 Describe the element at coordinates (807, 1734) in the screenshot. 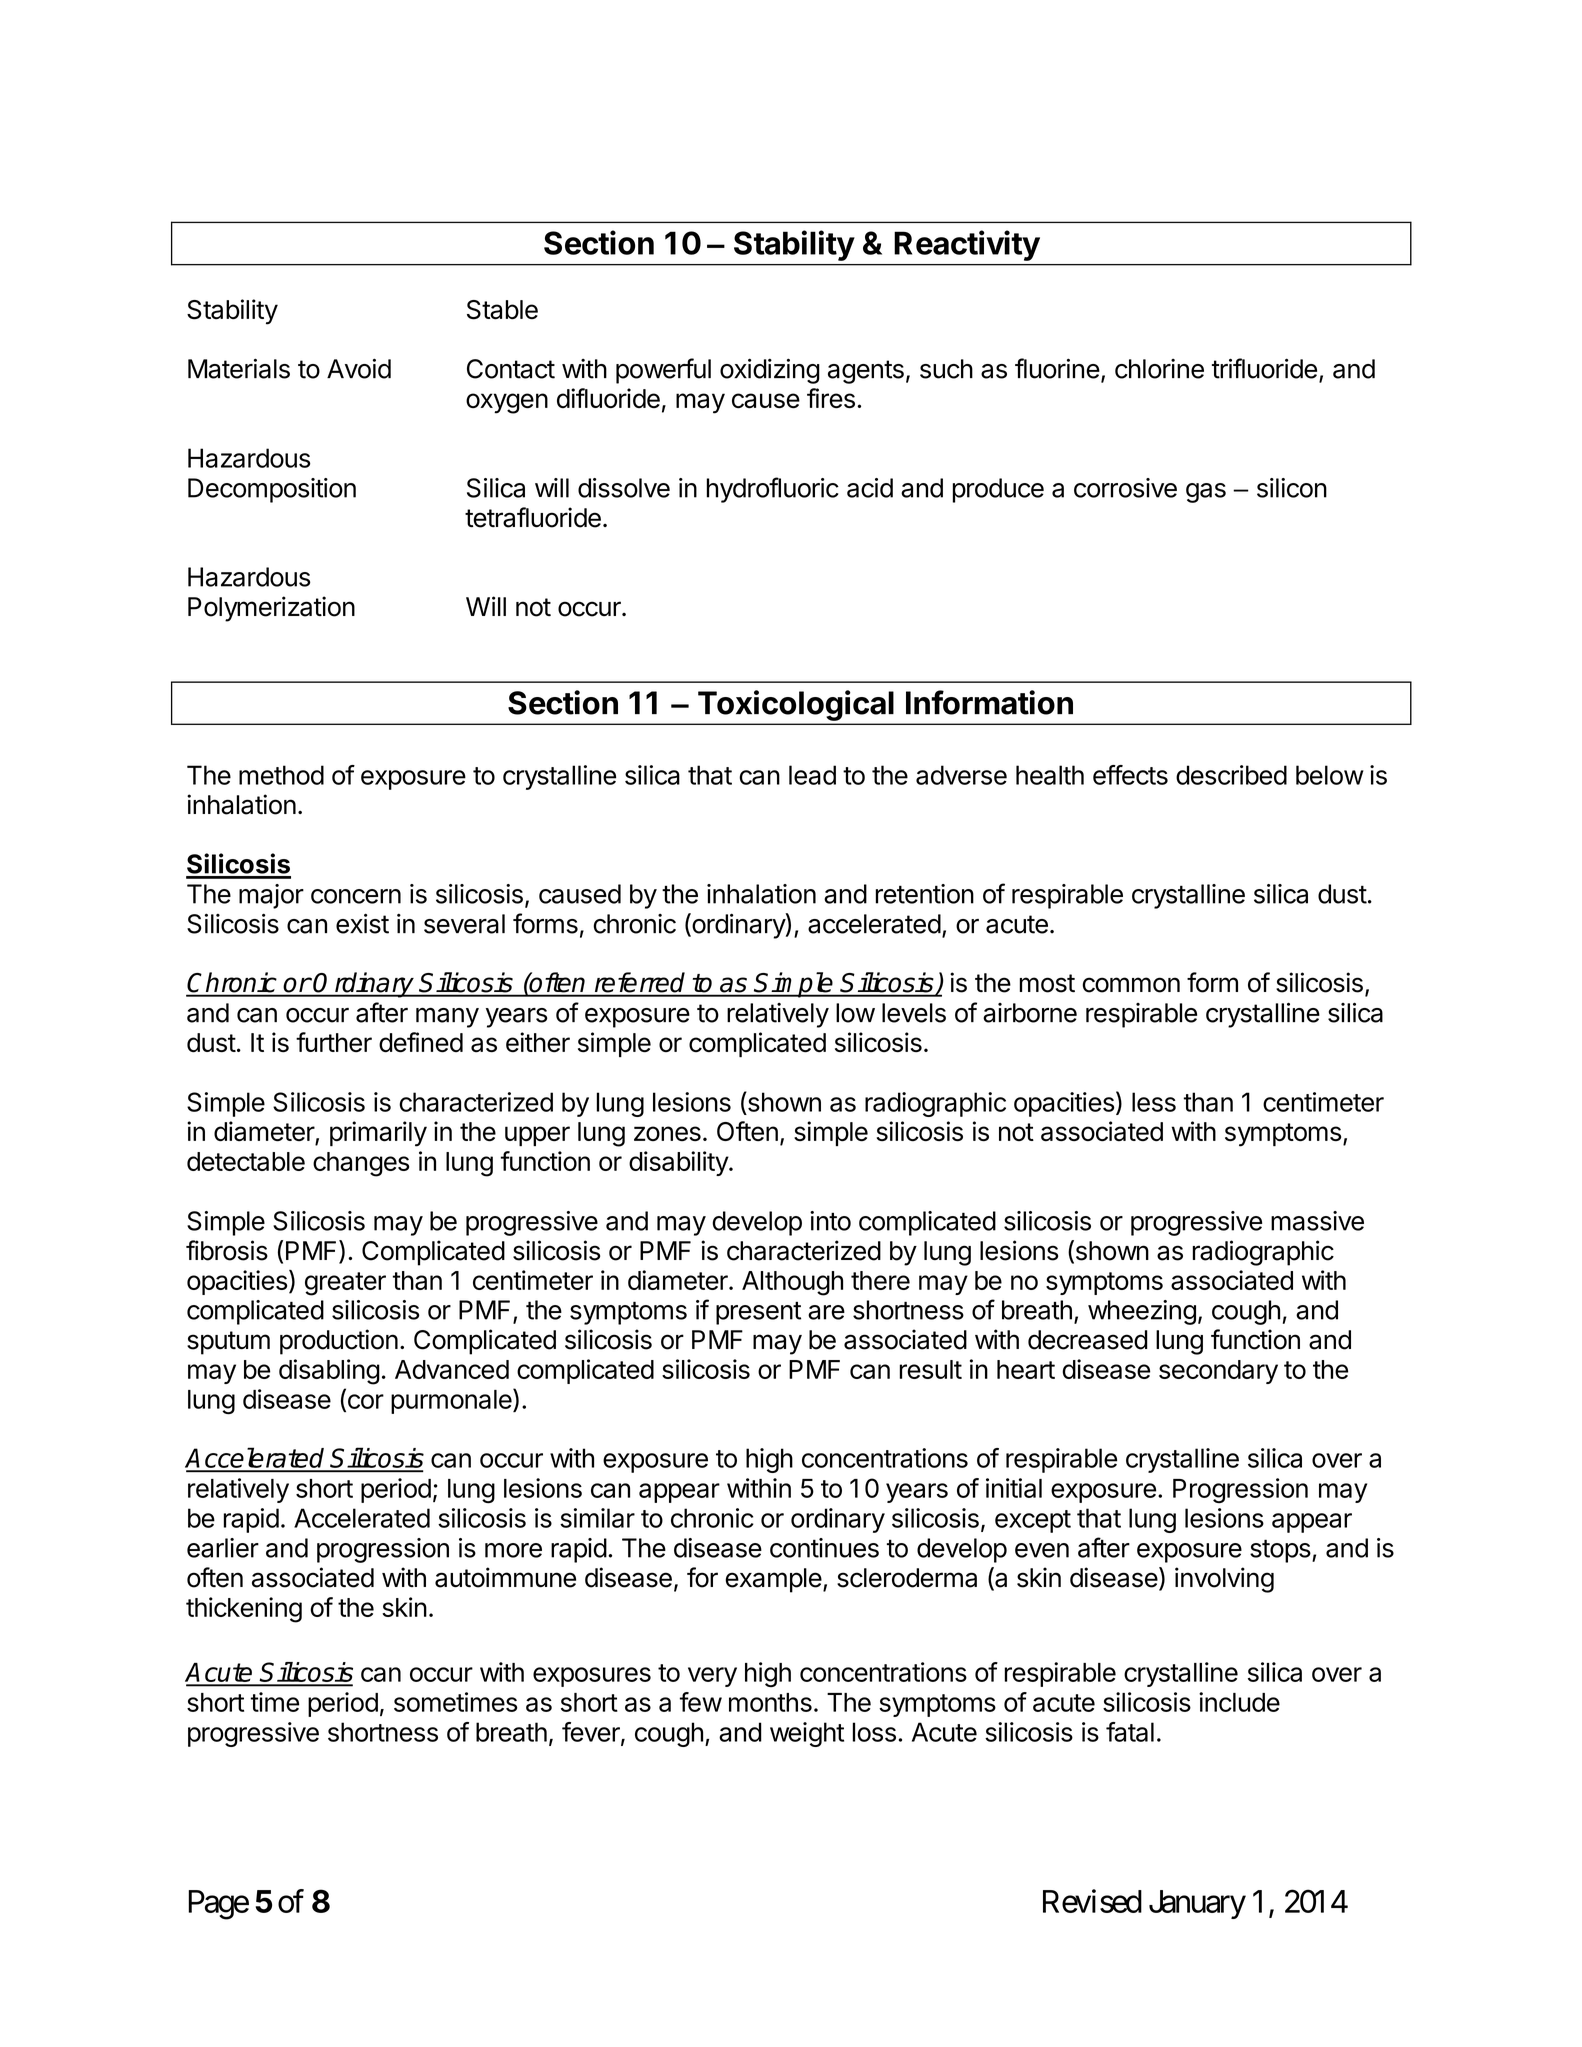

I see `weight` at that location.
